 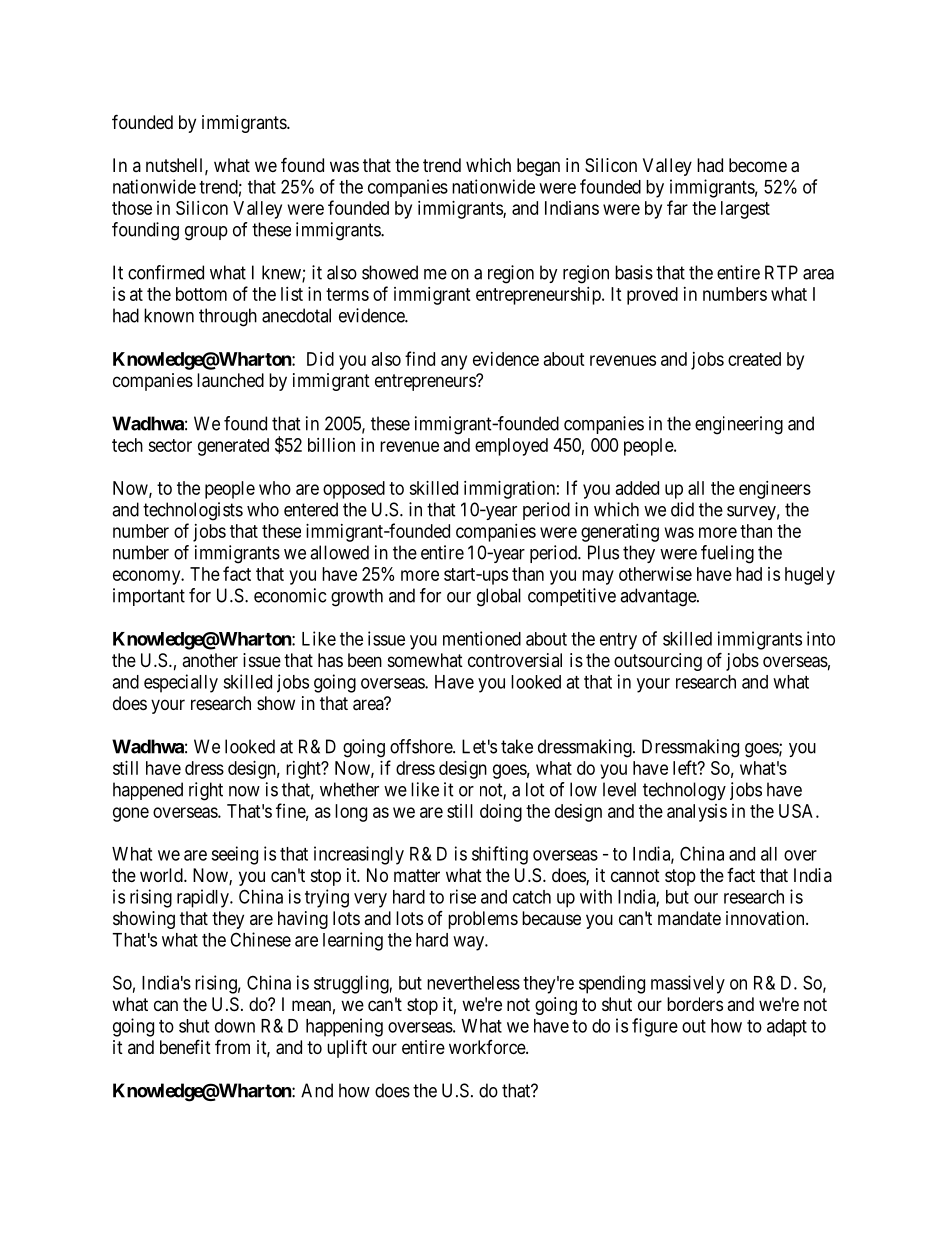 What do you see at coordinates (745, 210) in the screenshot?
I see `largest` at bounding box center [745, 210].
